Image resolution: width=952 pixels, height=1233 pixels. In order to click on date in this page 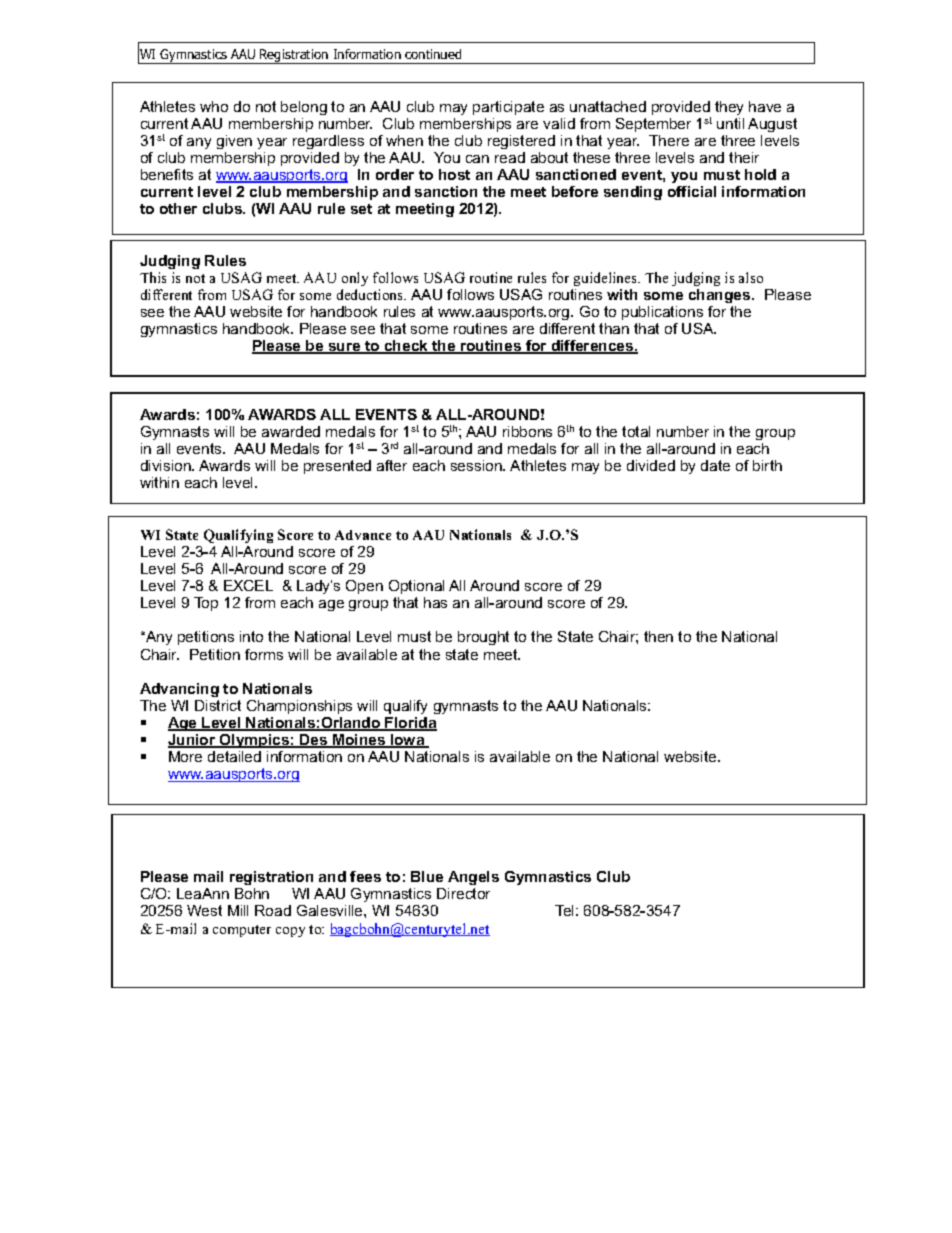, I will do `click(715, 465)`.
